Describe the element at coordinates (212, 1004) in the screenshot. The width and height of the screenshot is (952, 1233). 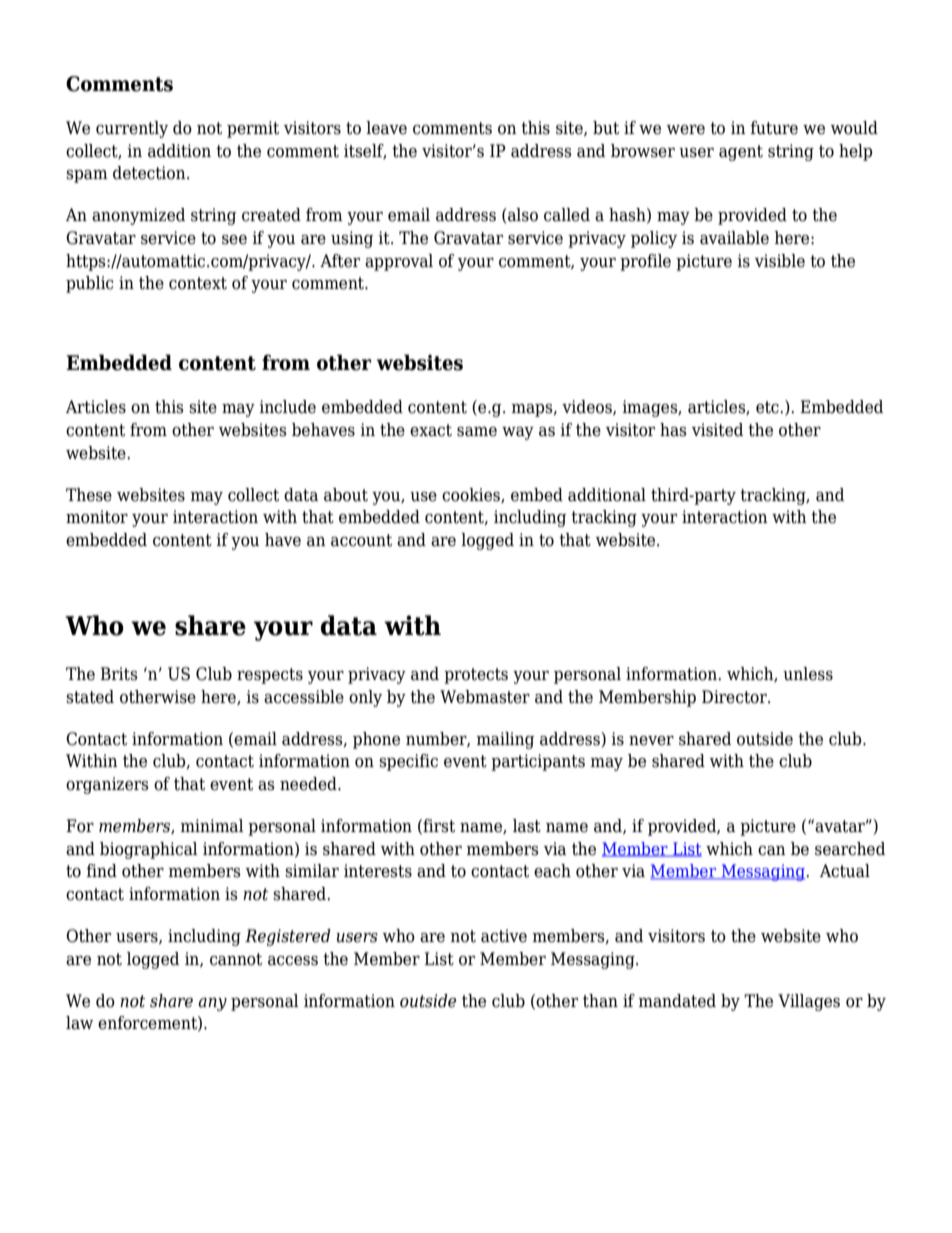
I see `any` at that location.
